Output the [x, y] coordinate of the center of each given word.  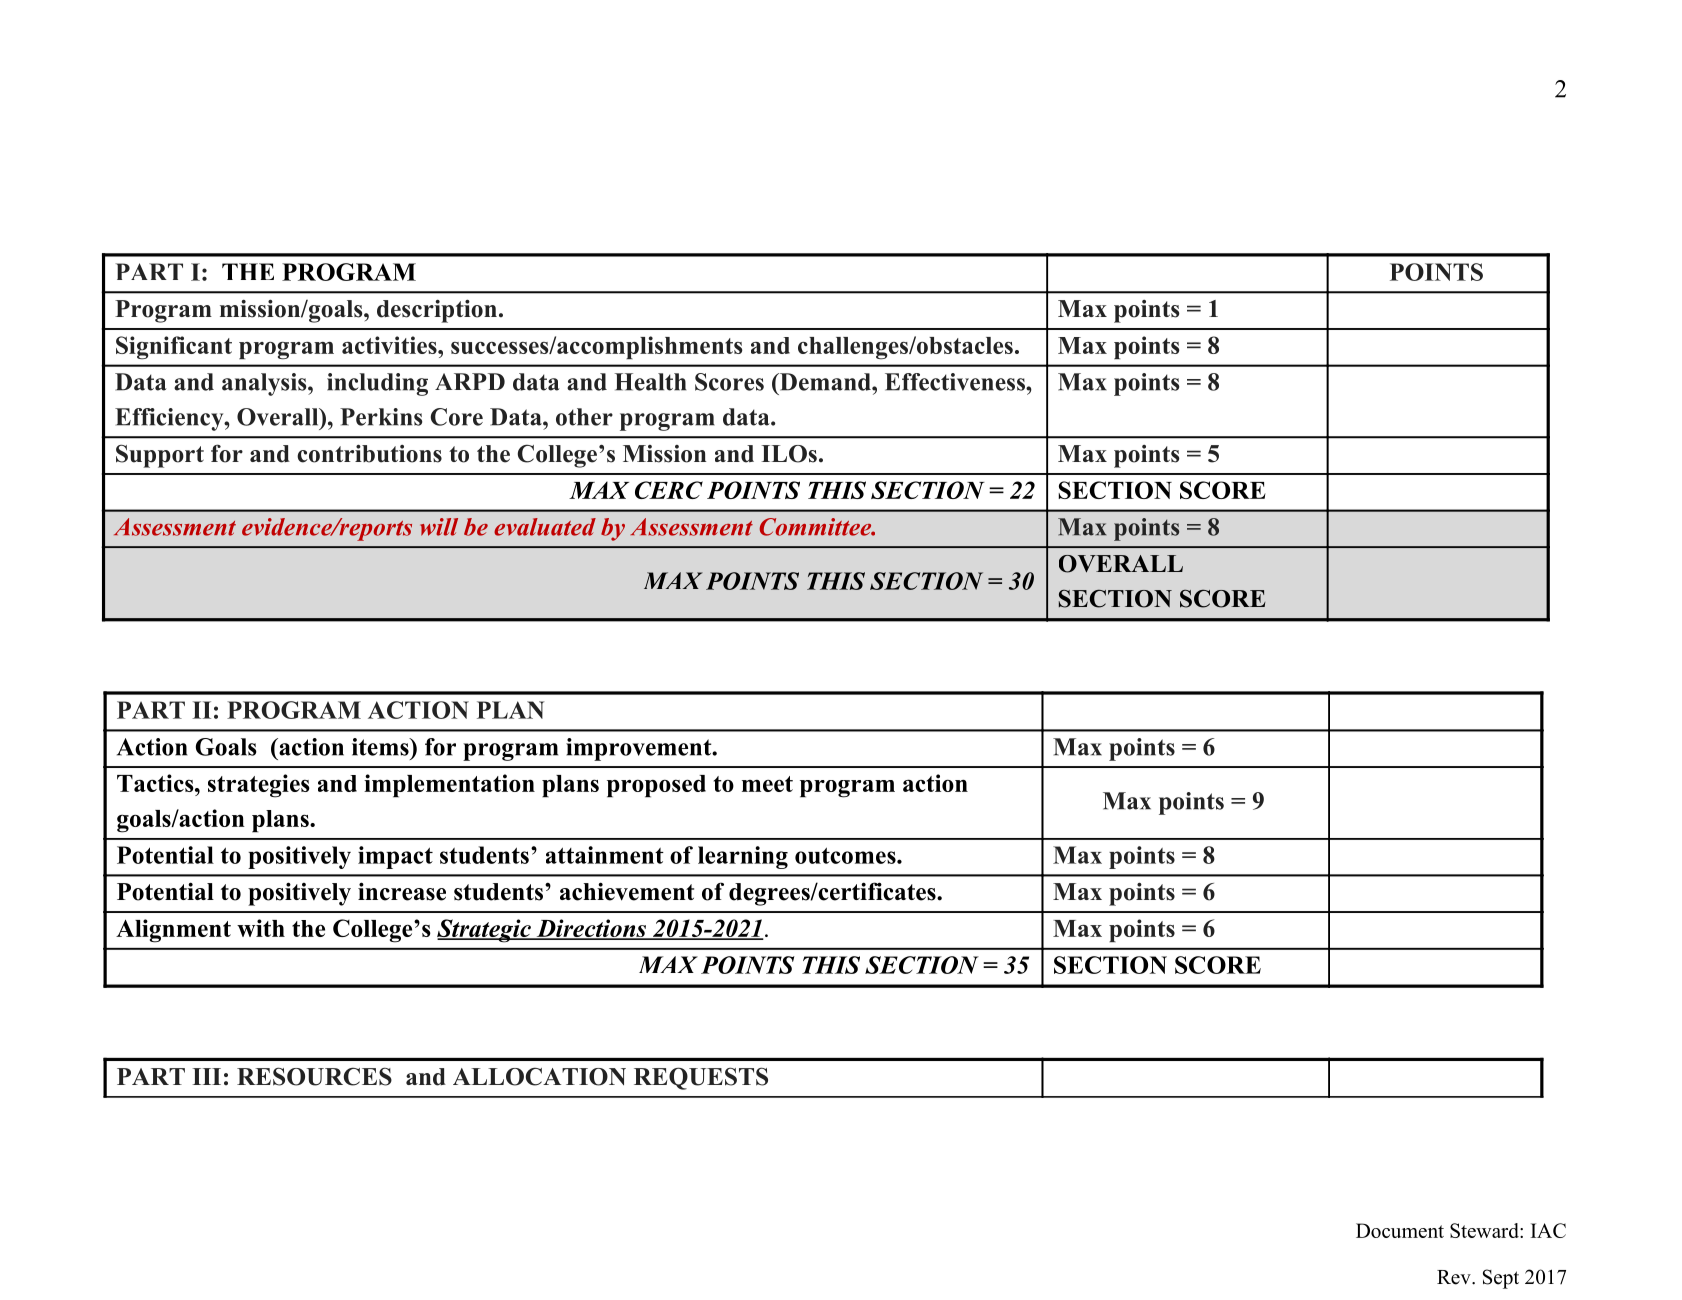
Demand [825, 382]
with [261, 928]
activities [390, 345]
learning [743, 857]
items [381, 747]
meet [767, 784]
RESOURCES [314, 1076]
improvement [640, 749]
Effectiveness [956, 382]
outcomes [846, 855]
